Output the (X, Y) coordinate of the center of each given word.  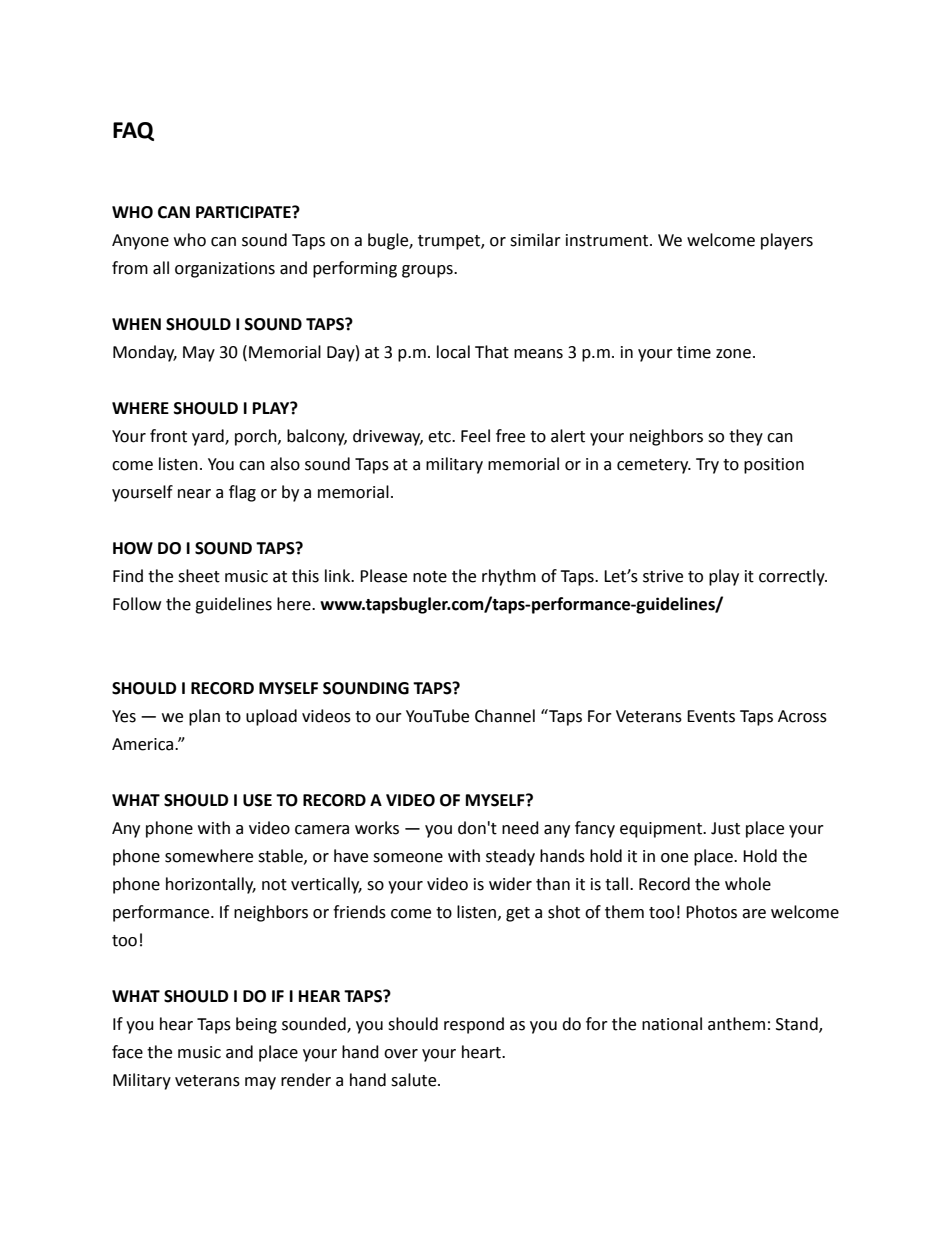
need (520, 828)
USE (257, 800)
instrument (608, 240)
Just (725, 828)
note (430, 577)
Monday (145, 353)
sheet (199, 576)
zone (733, 354)
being (256, 1025)
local (453, 352)
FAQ (133, 131)
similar (535, 240)
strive (663, 576)
